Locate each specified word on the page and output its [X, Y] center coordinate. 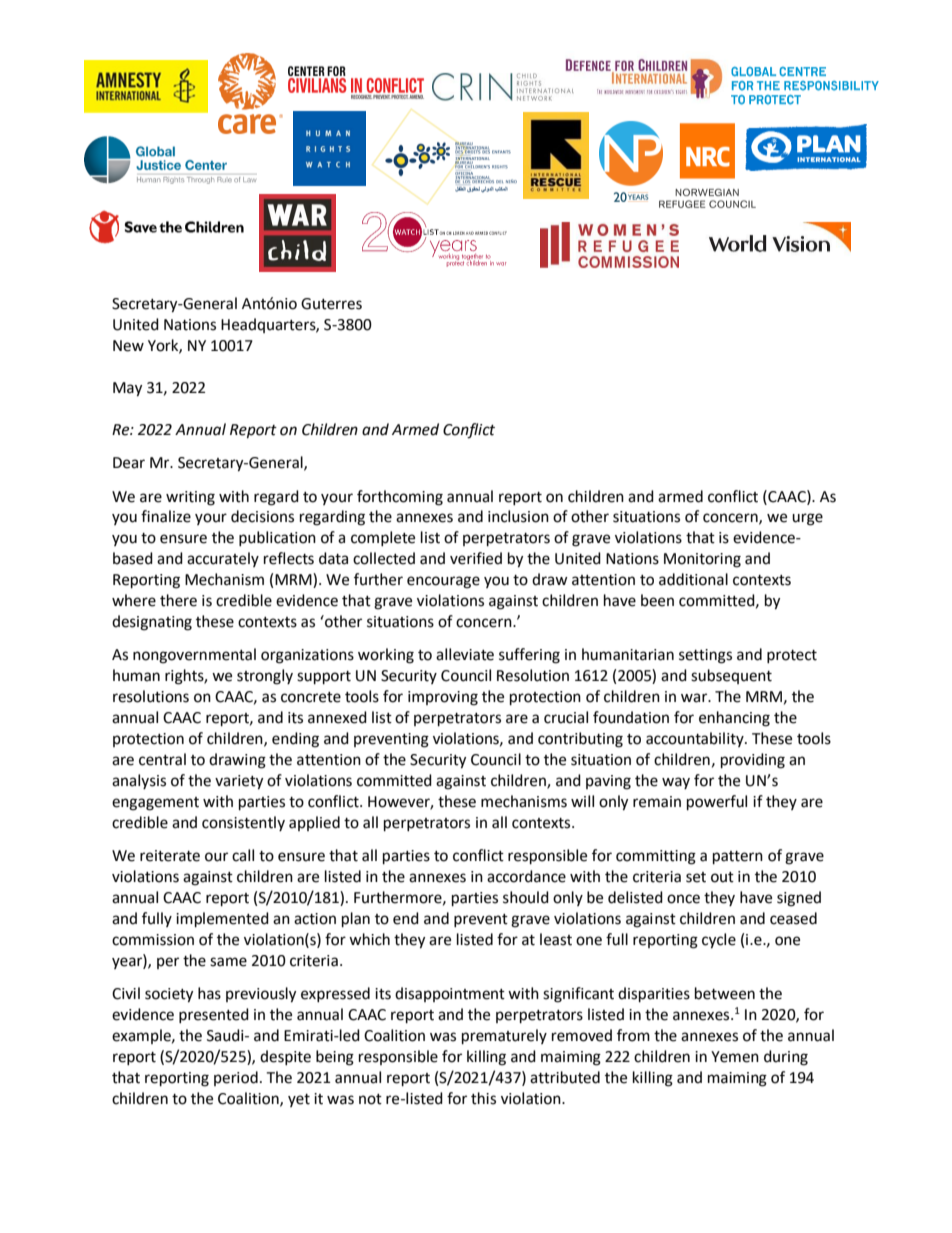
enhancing [734, 719]
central [162, 759]
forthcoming [400, 498]
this [483, 1098]
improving [443, 698]
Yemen [735, 1057]
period [236, 1078]
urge [807, 519]
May [127, 389]
